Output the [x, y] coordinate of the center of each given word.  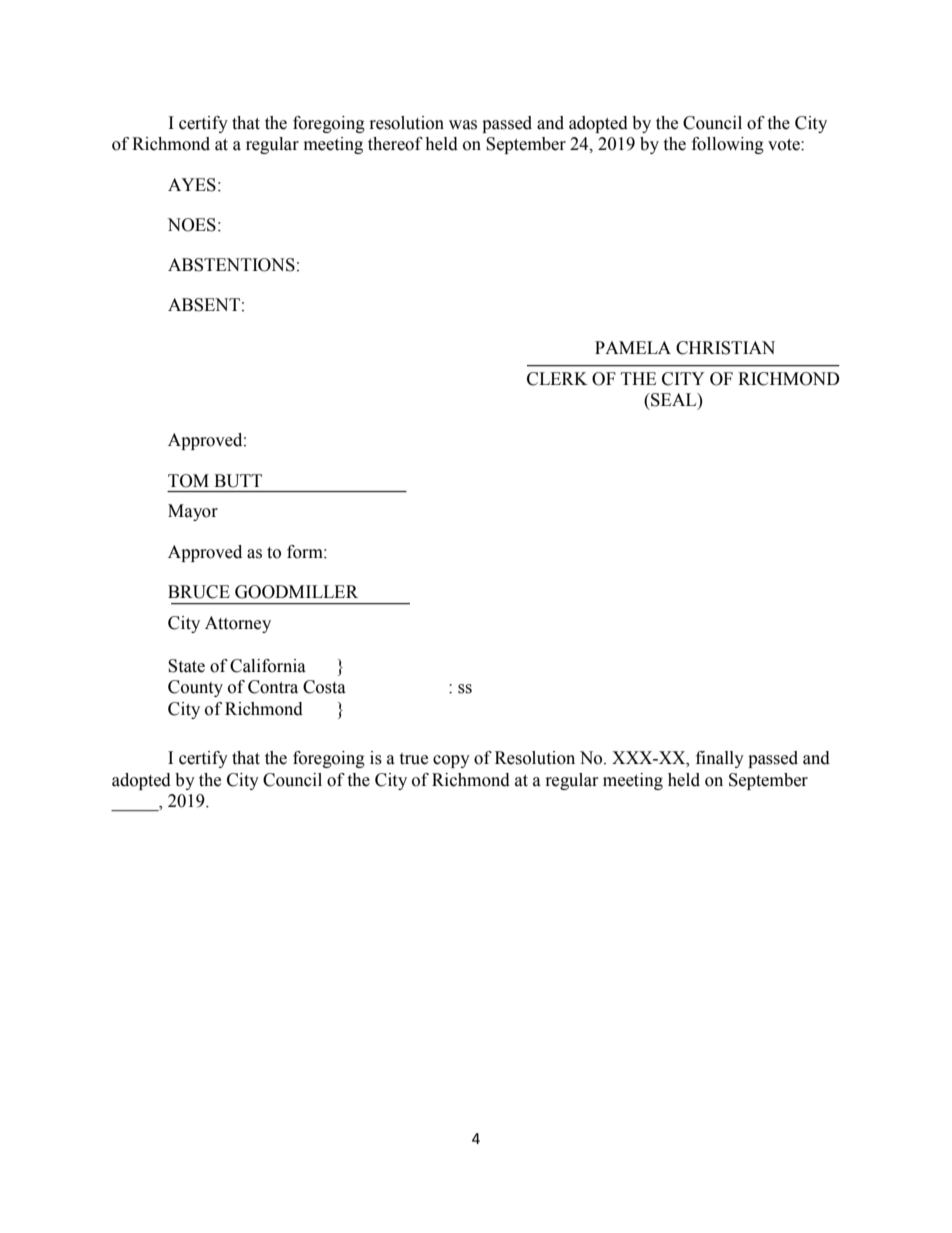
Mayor [193, 512]
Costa [324, 687]
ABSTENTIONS [231, 265]
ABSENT [204, 305]
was [463, 125]
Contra [273, 687]
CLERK [557, 379]
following [728, 145]
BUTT [238, 481]
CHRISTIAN [725, 348]
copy [451, 761]
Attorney [238, 624]
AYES [192, 185]
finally [720, 759]
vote [785, 145]
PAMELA [633, 347]
